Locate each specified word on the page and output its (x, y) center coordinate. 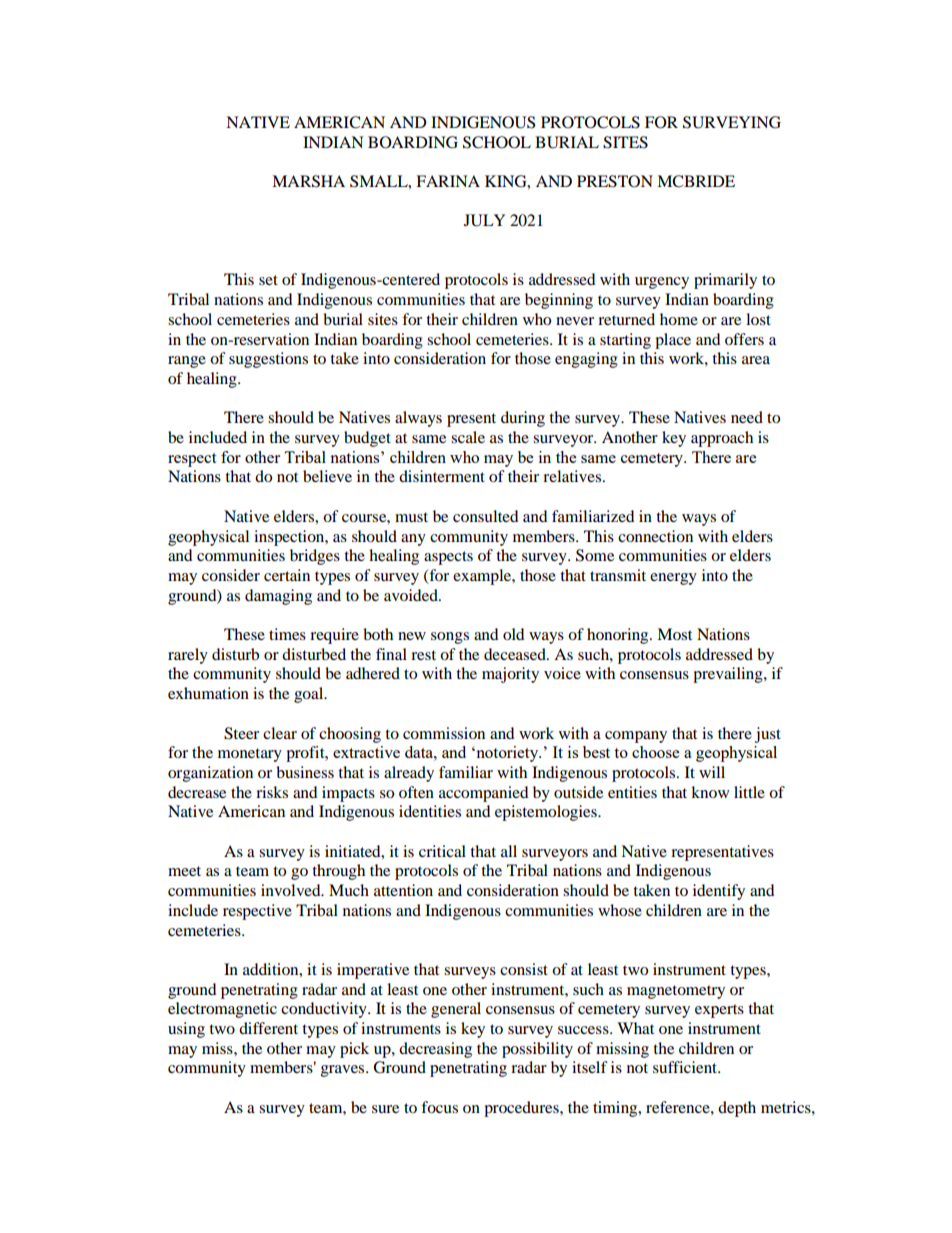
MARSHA (308, 181)
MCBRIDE (696, 181)
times (287, 634)
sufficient (686, 1067)
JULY (484, 220)
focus (439, 1107)
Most (674, 634)
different (268, 1028)
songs (450, 638)
